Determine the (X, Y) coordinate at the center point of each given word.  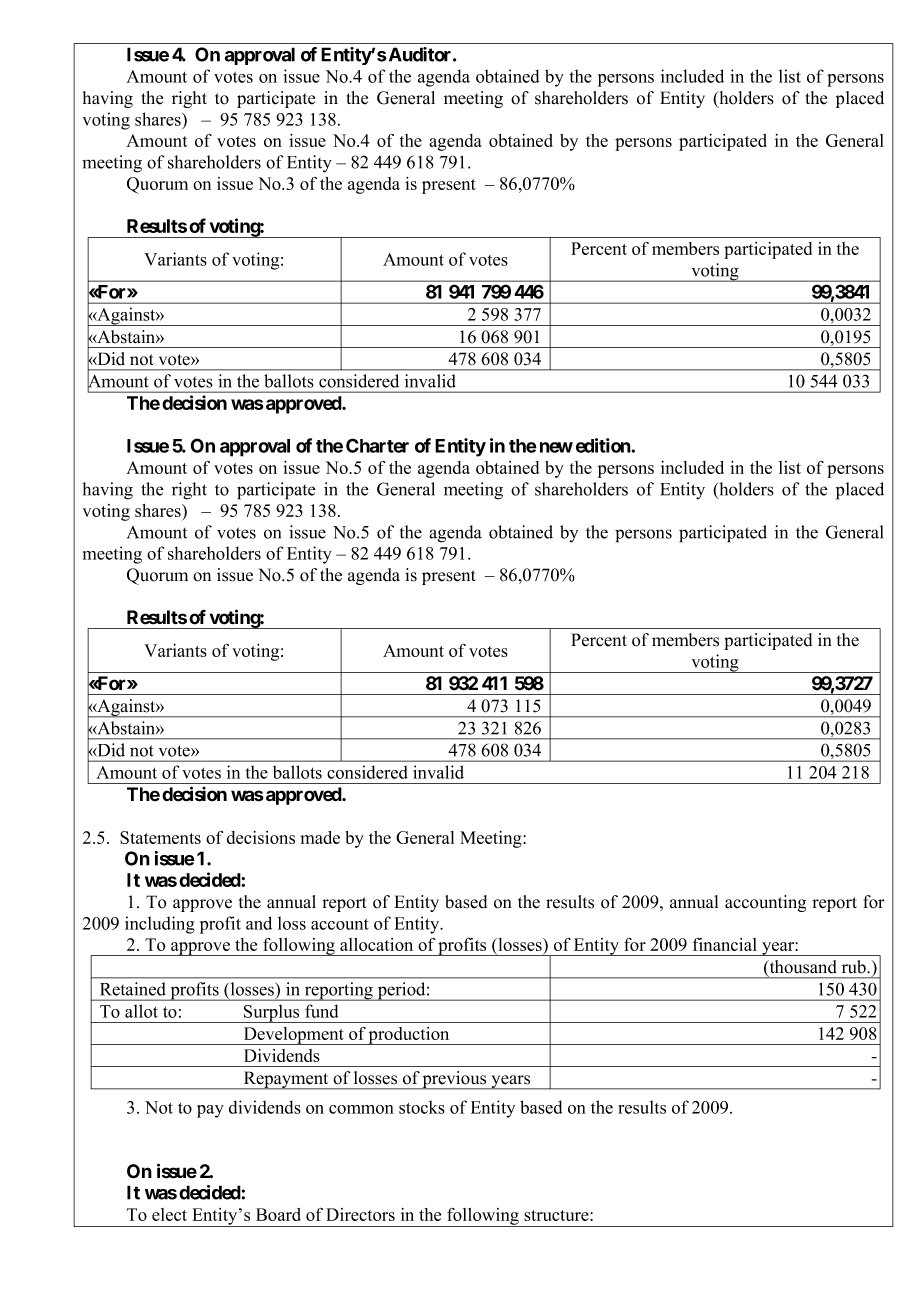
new (556, 447)
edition (603, 445)
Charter (377, 445)
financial (725, 944)
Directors (360, 1214)
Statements (160, 837)
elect (169, 1214)
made (320, 837)
